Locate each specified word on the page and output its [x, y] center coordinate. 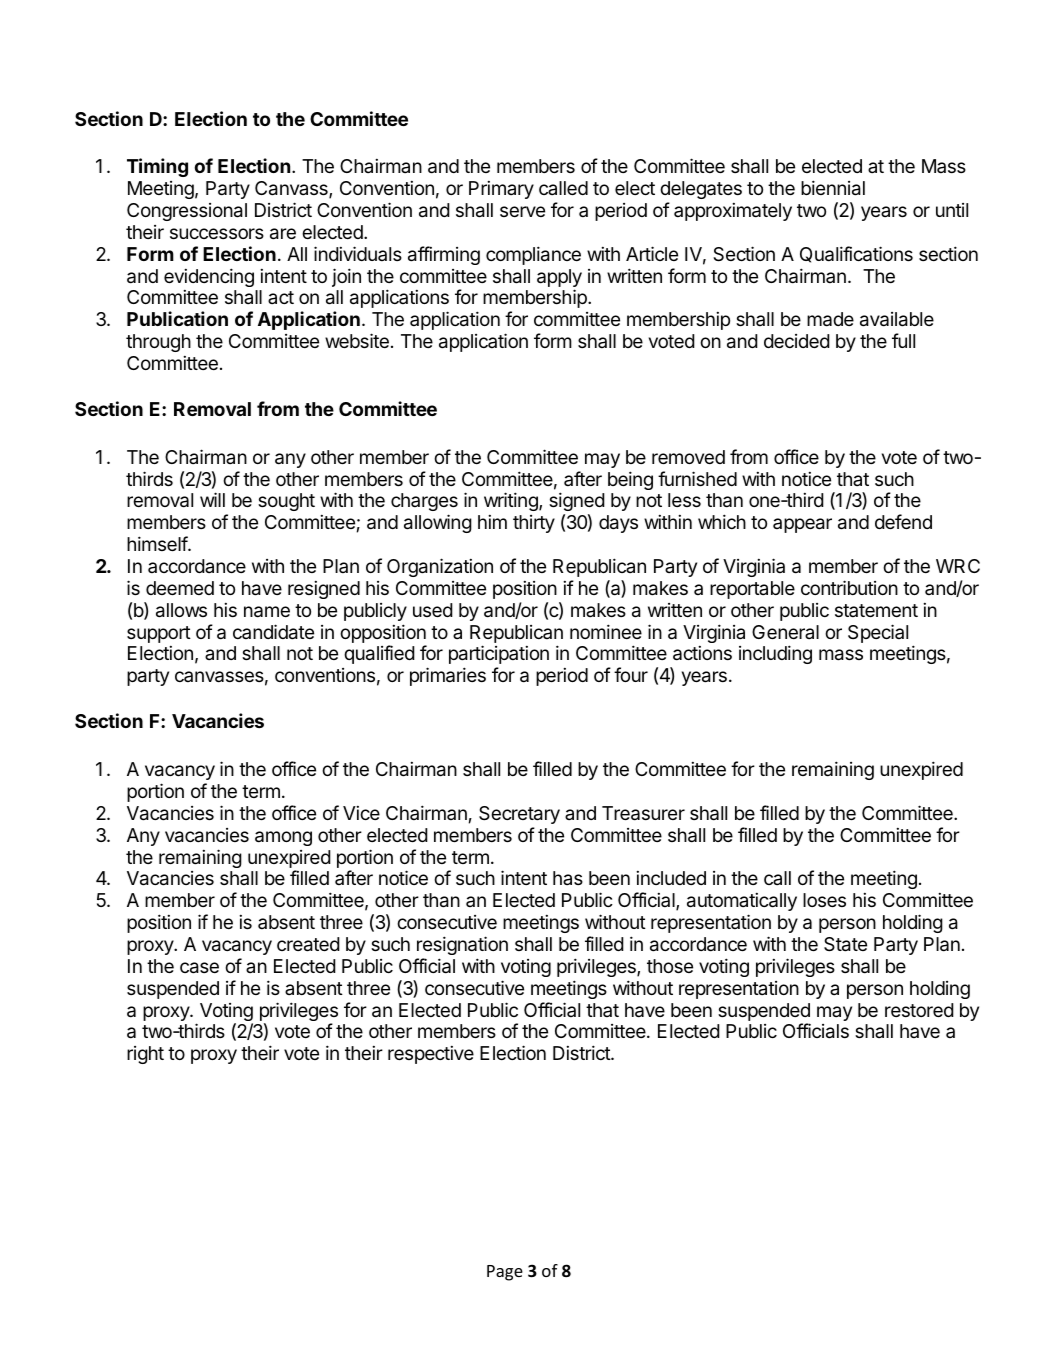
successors [217, 233]
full [903, 340]
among [283, 838]
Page [505, 1273]
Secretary [519, 815]
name [267, 612]
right [145, 1055]
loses [824, 900]
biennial [833, 188]
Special [878, 633]
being [630, 480]
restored [919, 1010]
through [158, 343]
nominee [606, 631]
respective [431, 1055]
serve [522, 211]
